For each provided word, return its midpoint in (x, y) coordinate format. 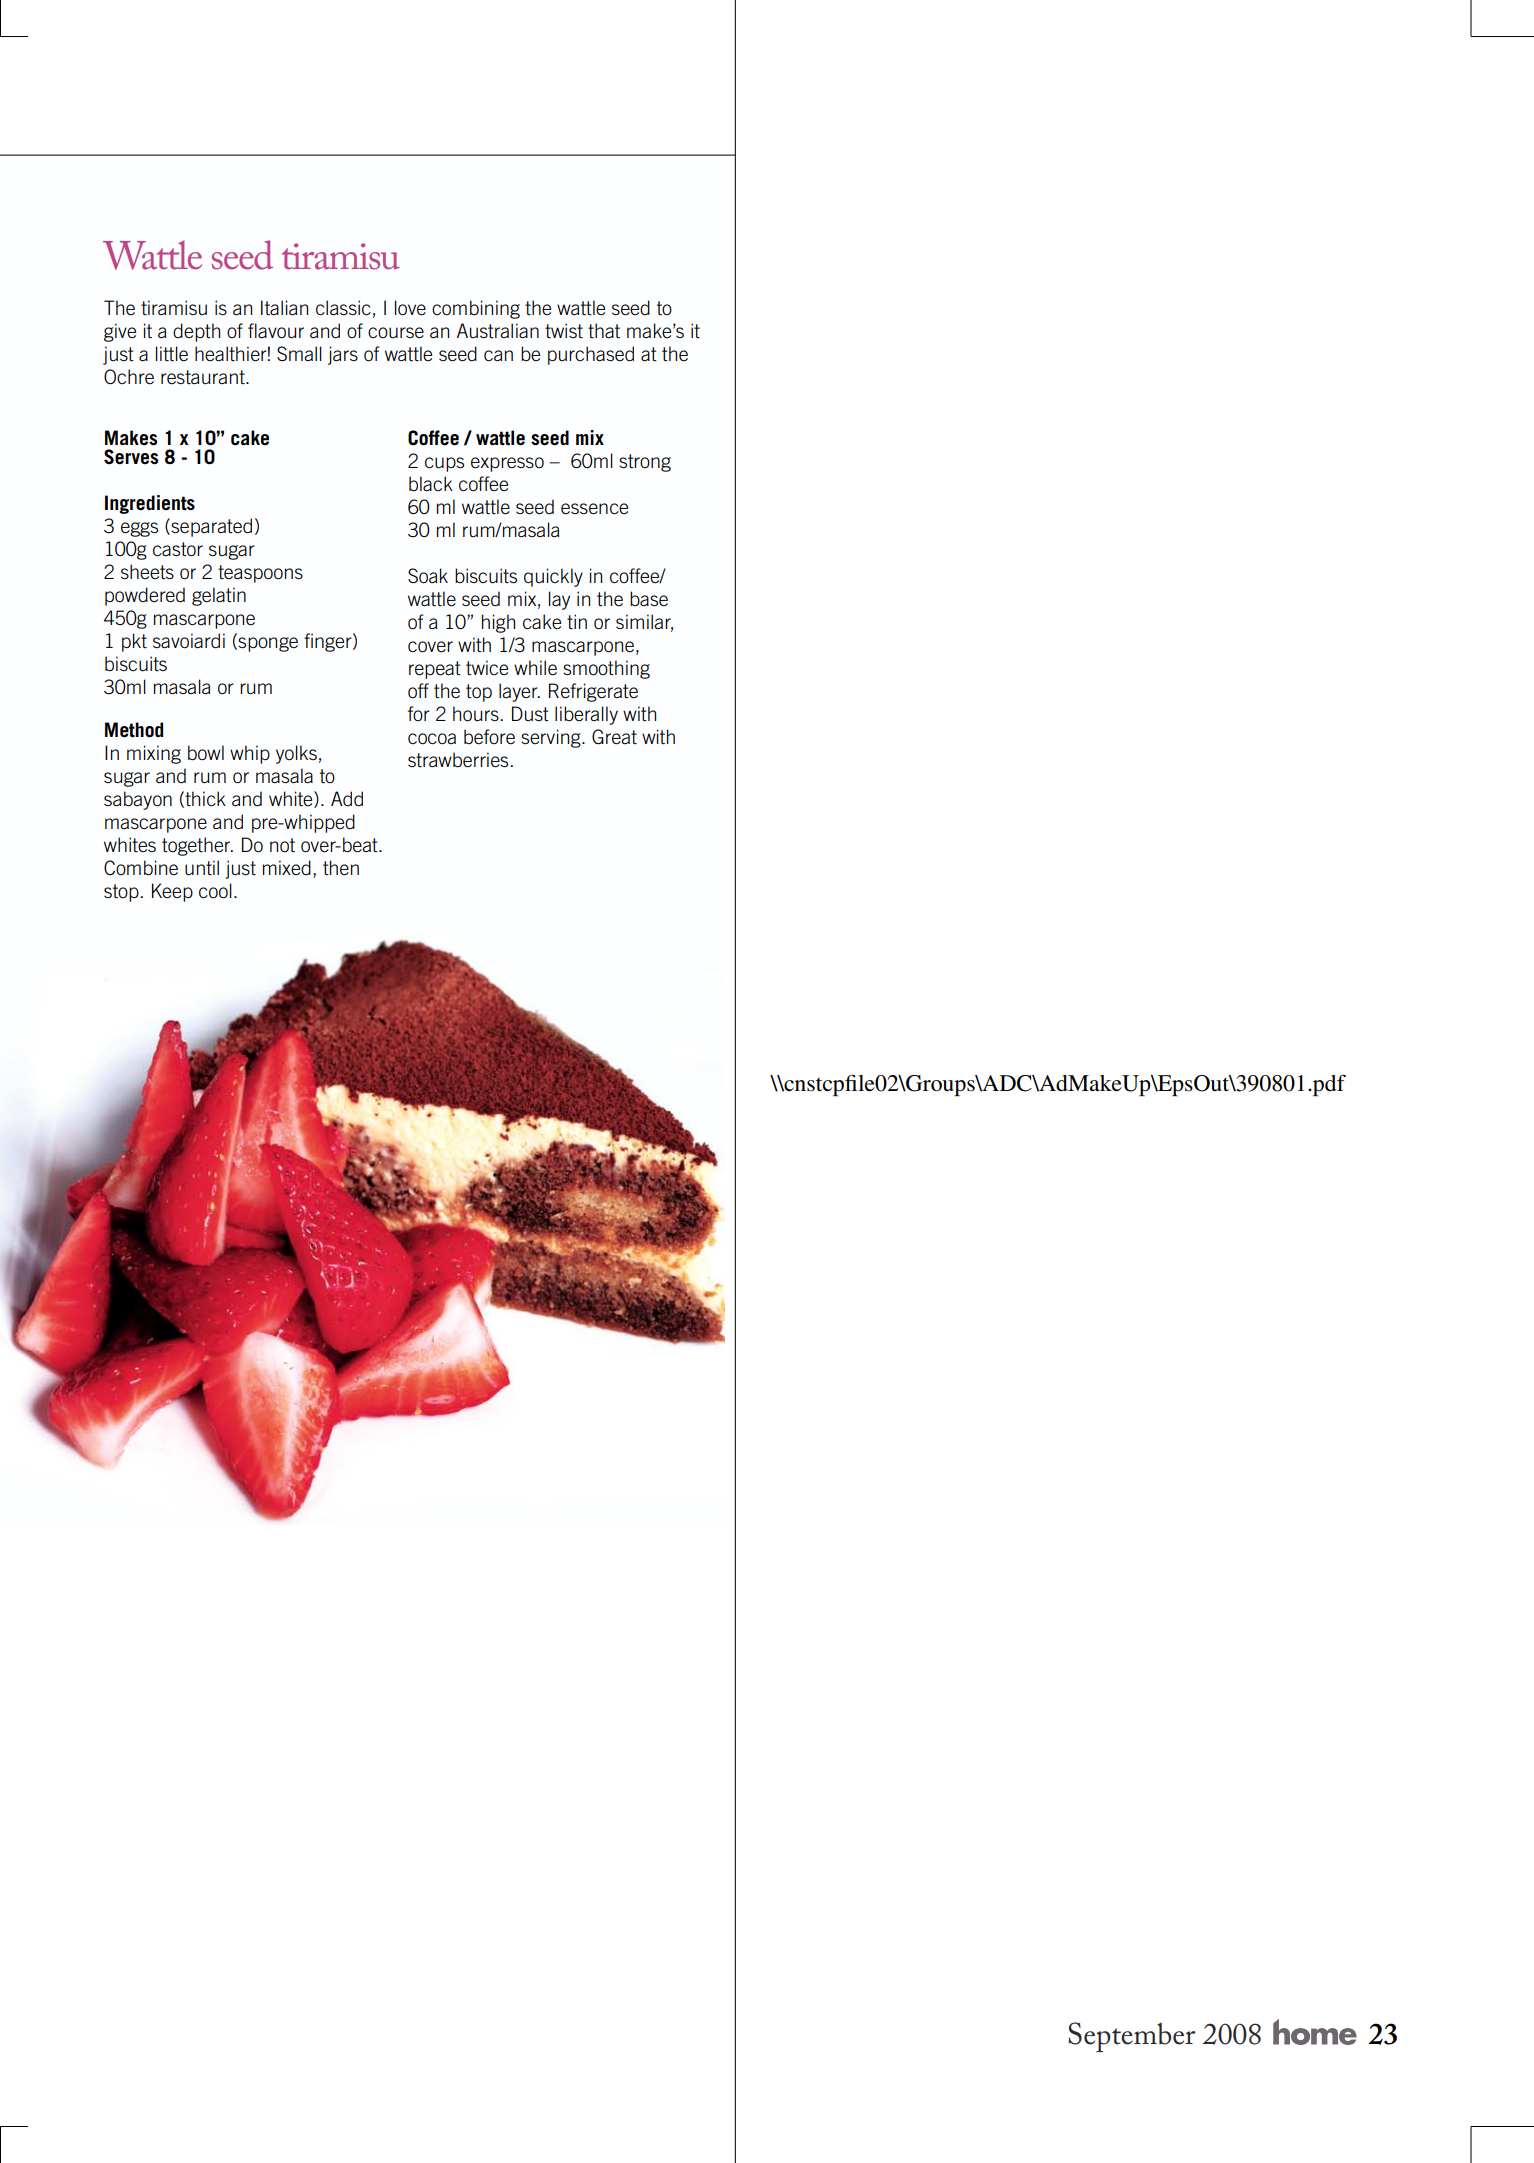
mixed (287, 867)
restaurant (204, 377)
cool (215, 891)
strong (645, 463)
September (1131, 2037)
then (341, 868)
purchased (591, 355)
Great (614, 737)
